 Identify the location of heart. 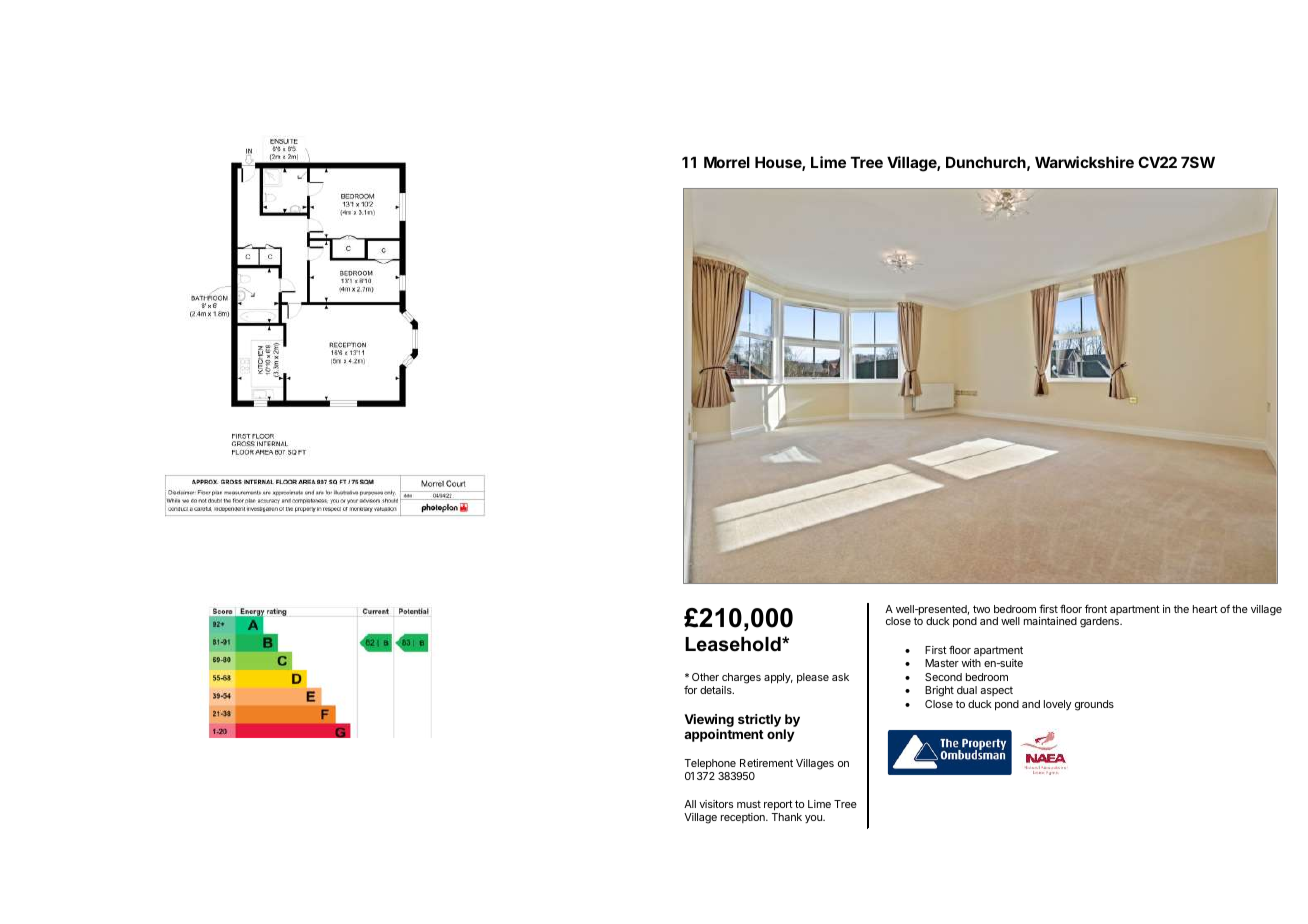
(1205, 609).
